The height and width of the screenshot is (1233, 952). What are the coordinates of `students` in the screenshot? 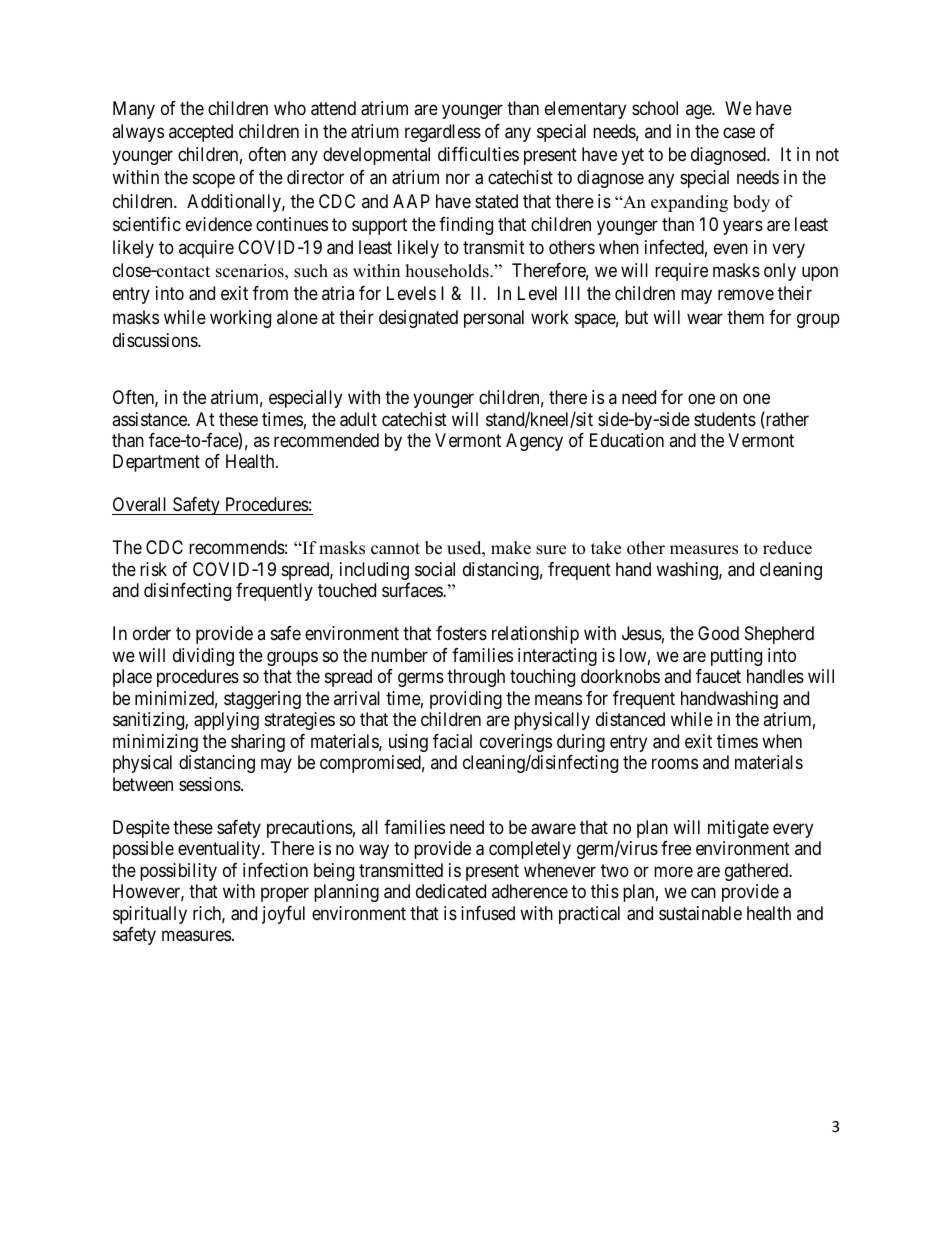 It's located at (725, 419).
